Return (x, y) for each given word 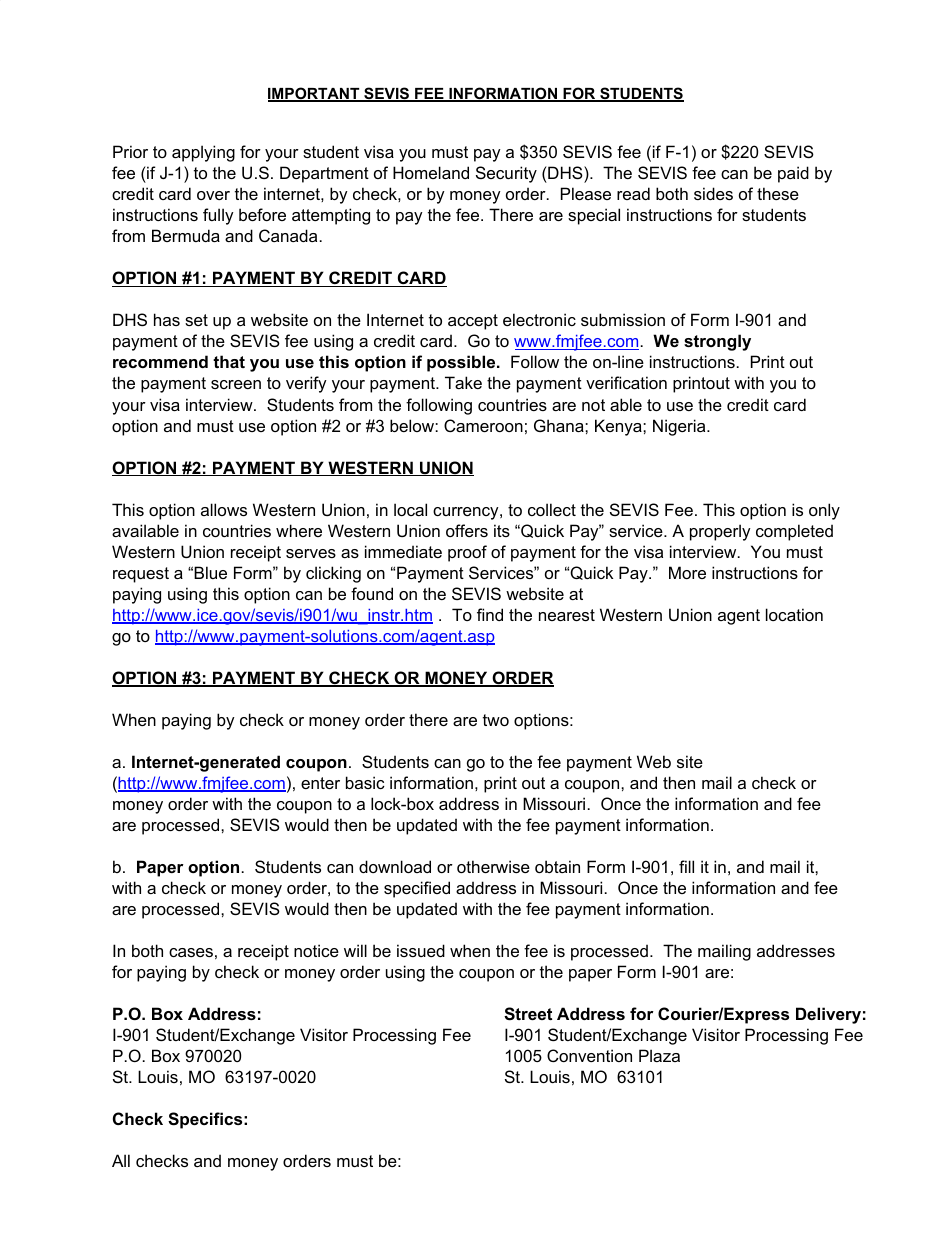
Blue (210, 572)
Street (528, 1014)
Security (506, 174)
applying (203, 153)
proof (467, 553)
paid (793, 174)
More (687, 572)
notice (316, 950)
